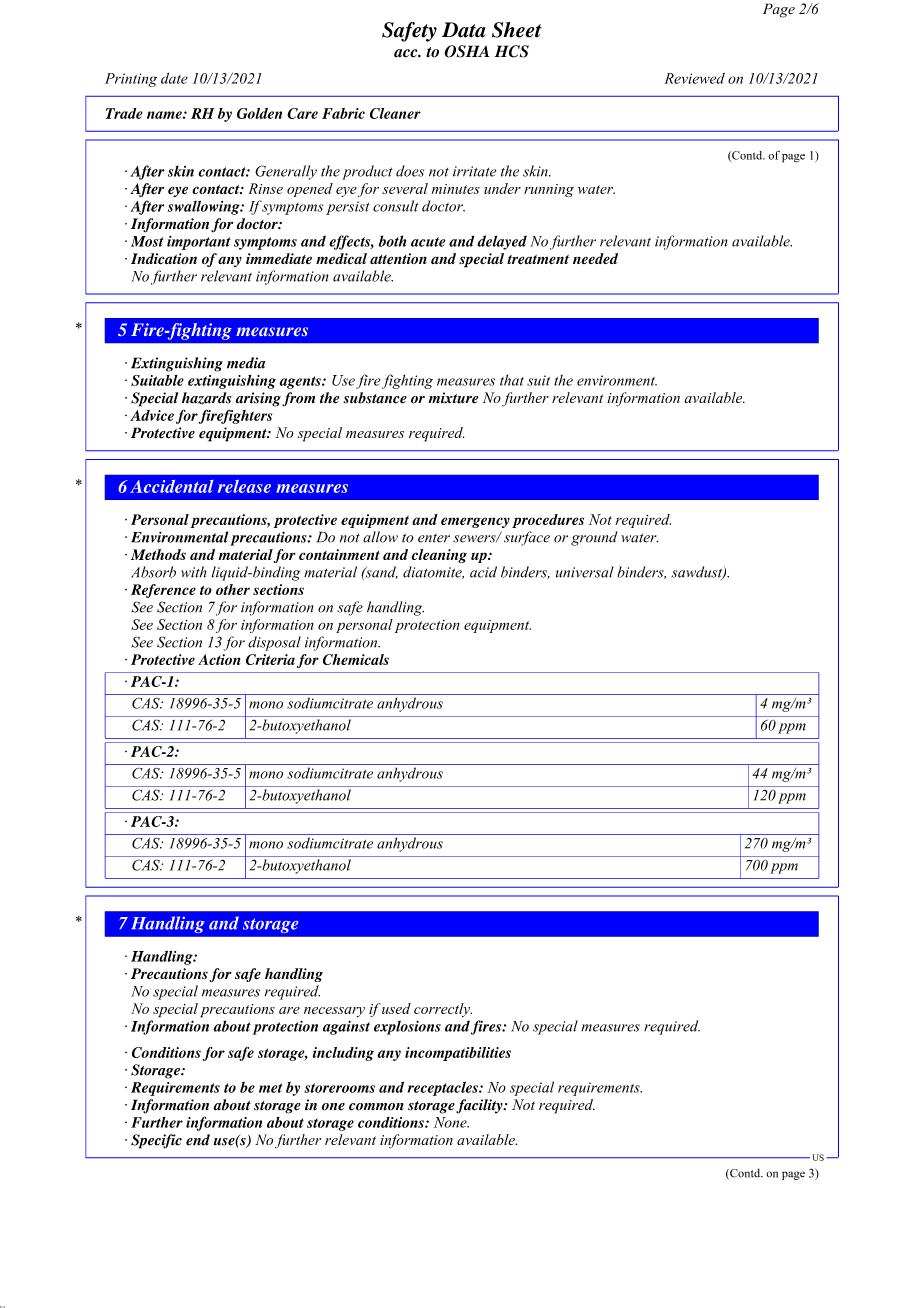 This screenshot has height=1308, width=924. What do you see at coordinates (585, 572) in the screenshot?
I see `universal` at bounding box center [585, 572].
